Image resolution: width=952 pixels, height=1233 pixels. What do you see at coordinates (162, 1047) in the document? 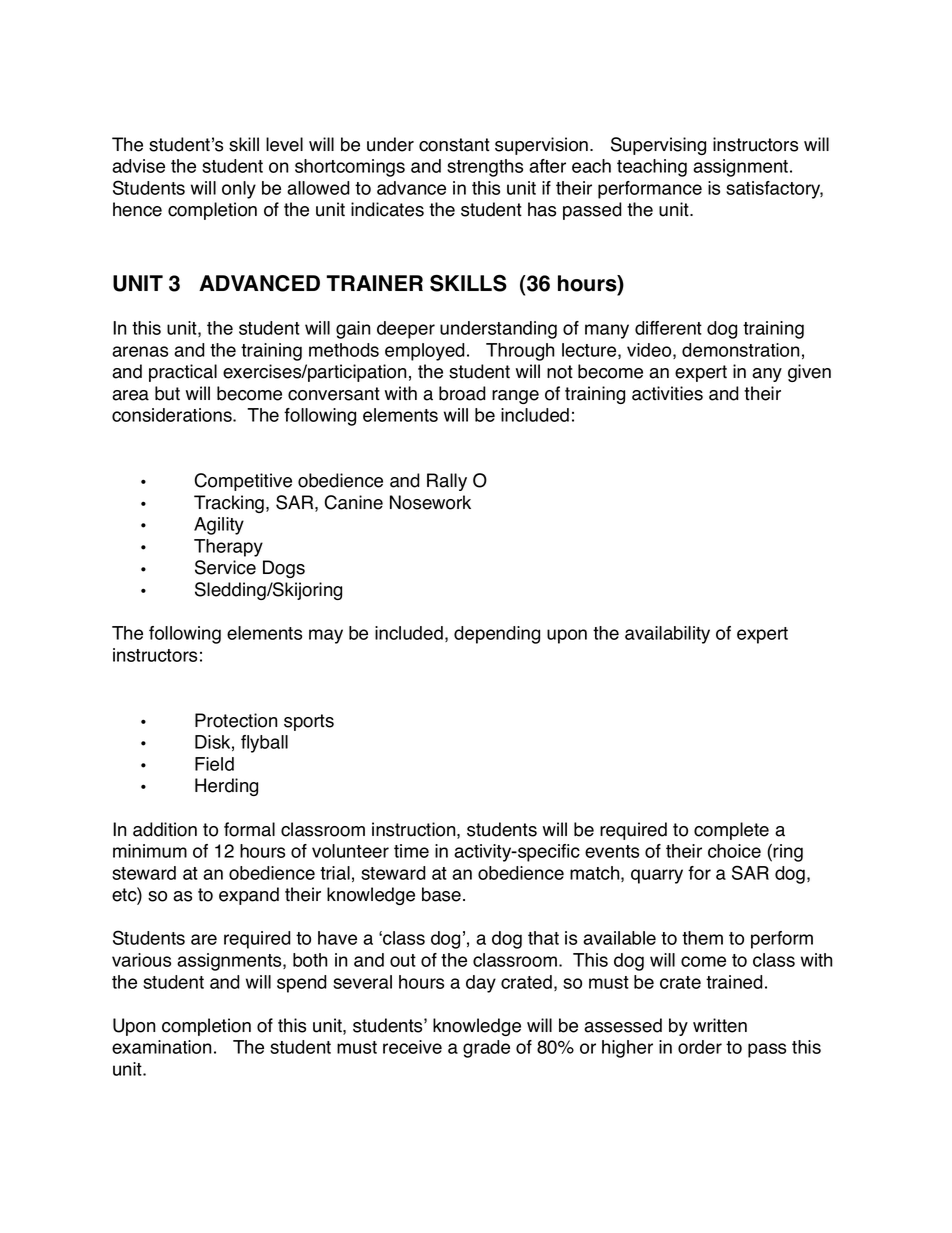
I see `examination` at bounding box center [162, 1047].
